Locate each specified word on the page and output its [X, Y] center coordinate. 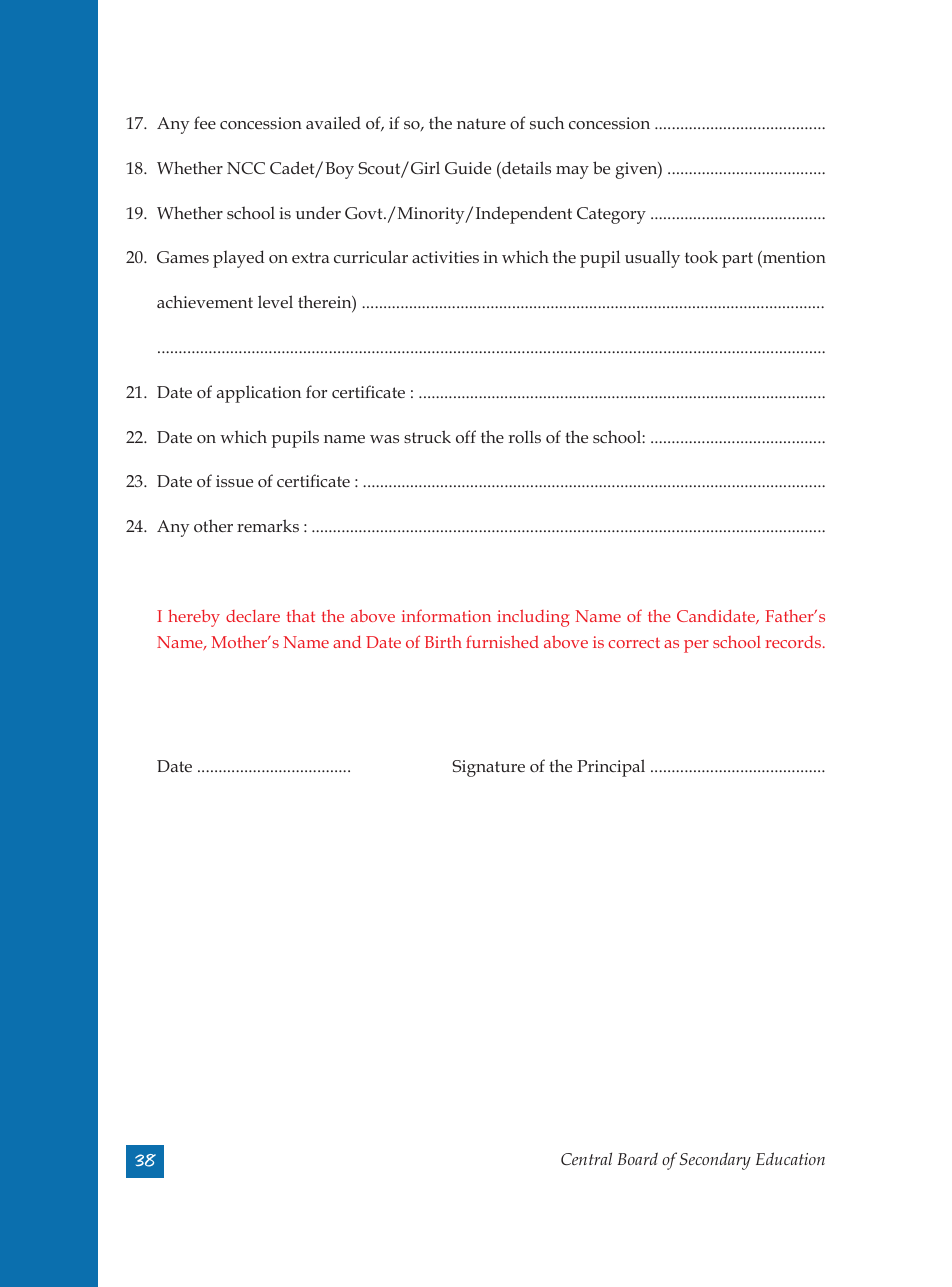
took [701, 256]
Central [586, 1158]
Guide [468, 167]
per [696, 646]
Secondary [715, 1161]
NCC [246, 168]
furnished [502, 641]
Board [638, 1158]
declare [253, 616]
